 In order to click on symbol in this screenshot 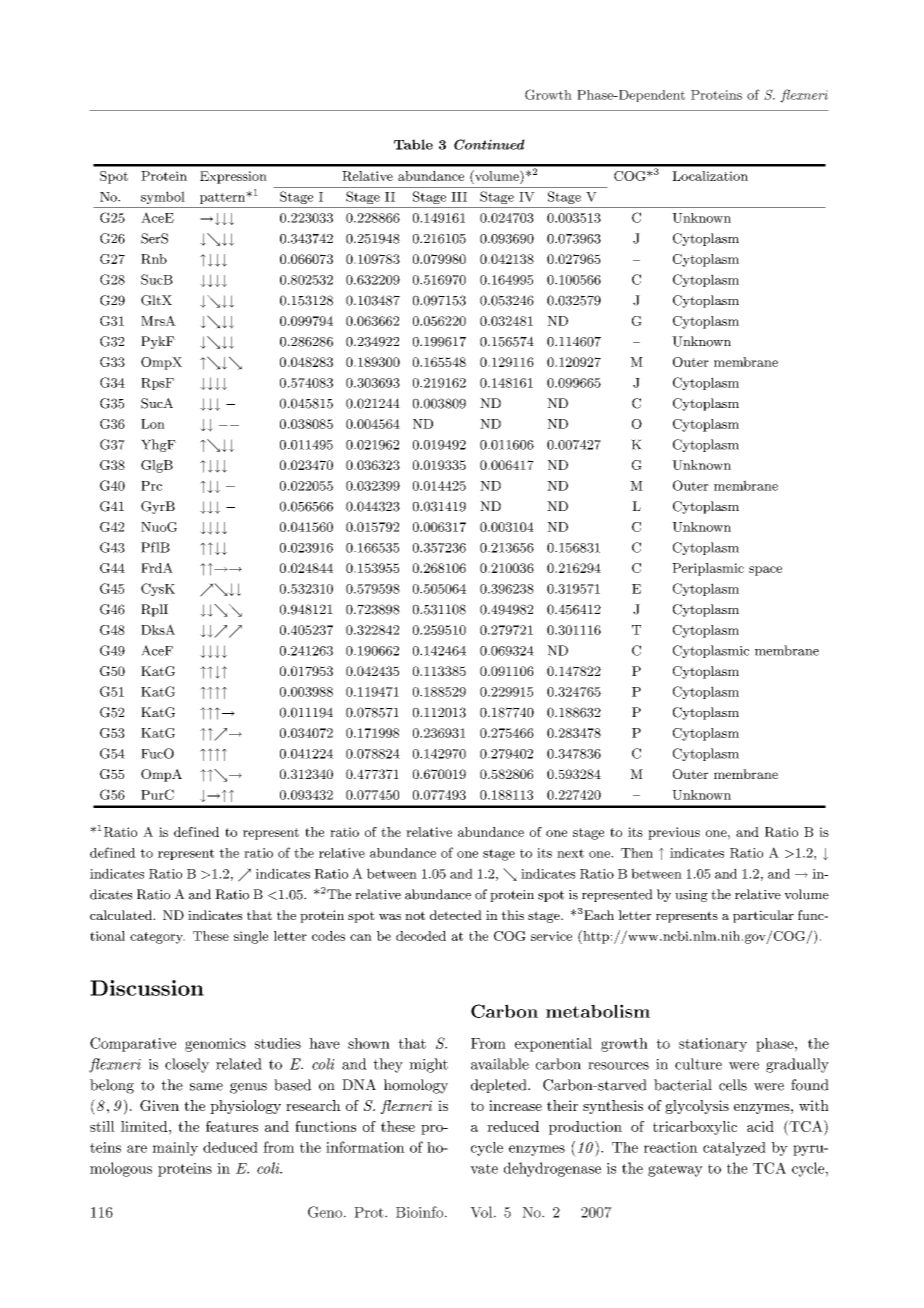, I will do `click(163, 197)`.
